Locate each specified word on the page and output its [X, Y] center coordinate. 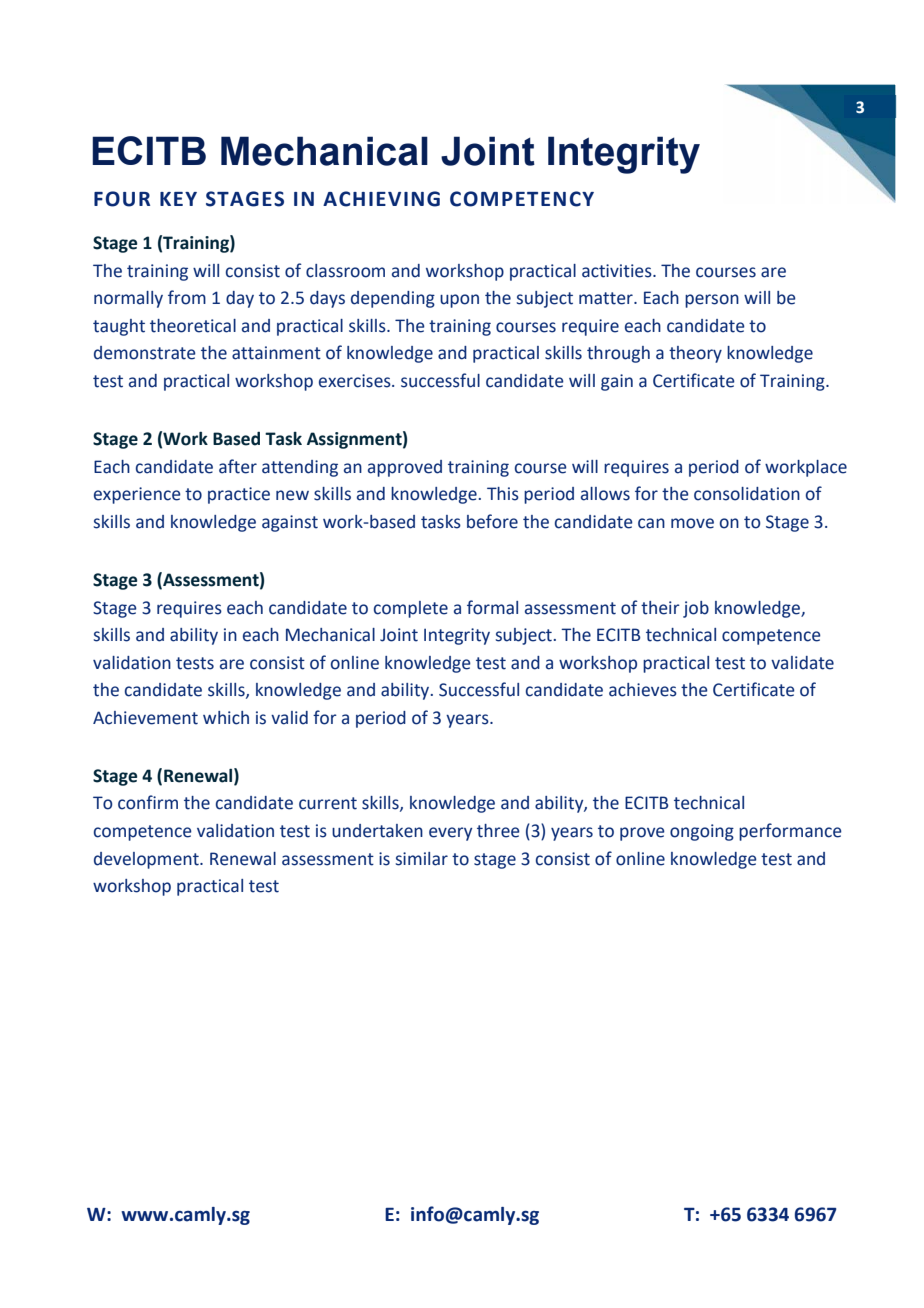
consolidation [747, 494]
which [226, 718]
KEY [178, 199]
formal [492, 607]
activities [618, 271]
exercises [356, 381]
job [696, 609]
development [147, 860]
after [238, 466]
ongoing [702, 832]
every [450, 834]
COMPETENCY [522, 199]
